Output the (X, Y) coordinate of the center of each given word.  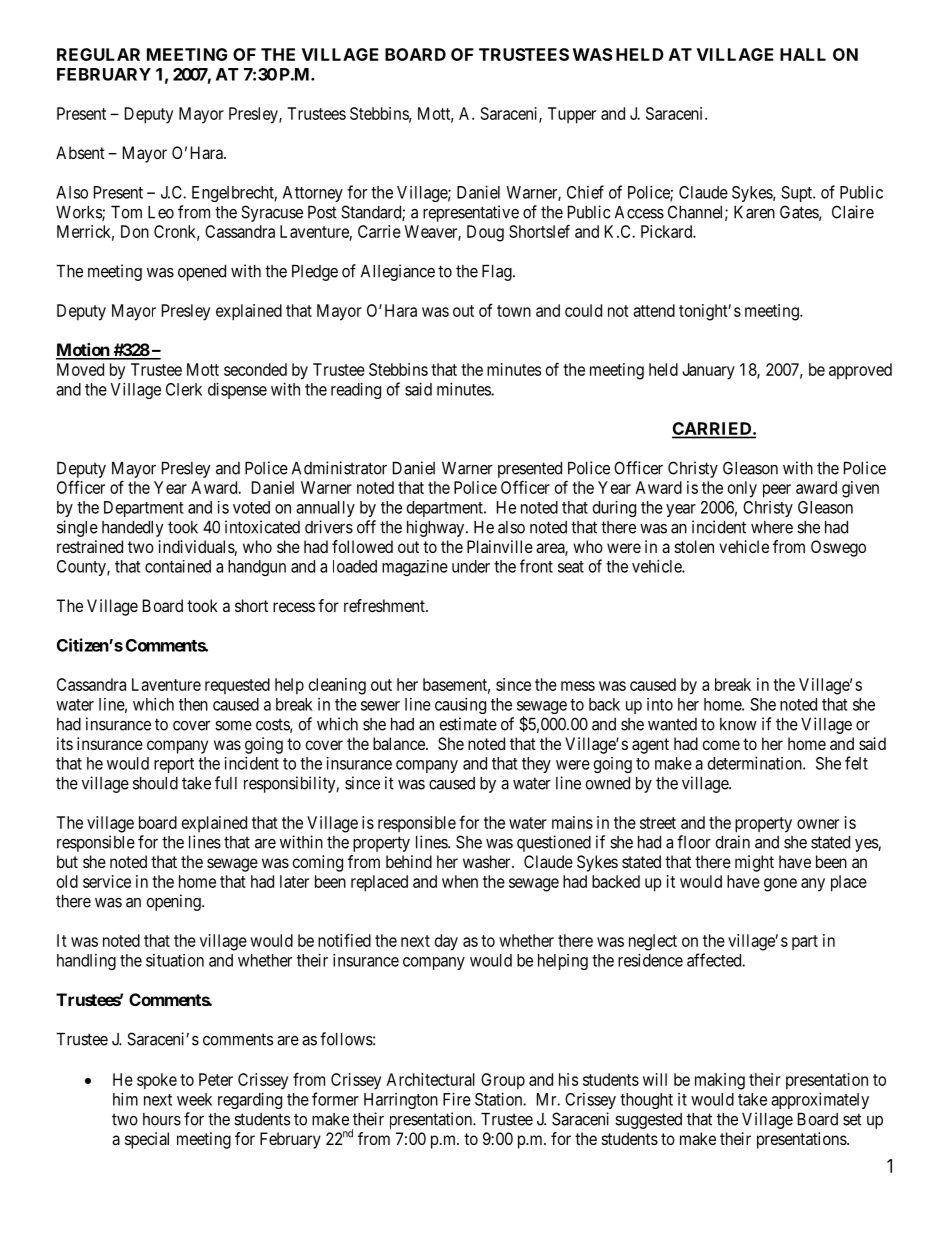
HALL (803, 54)
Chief (585, 192)
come (721, 745)
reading (356, 390)
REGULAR (98, 54)
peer (777, 491)
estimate (468, 724)
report (174, 765)
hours (162, 1119)
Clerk (184, 389)
